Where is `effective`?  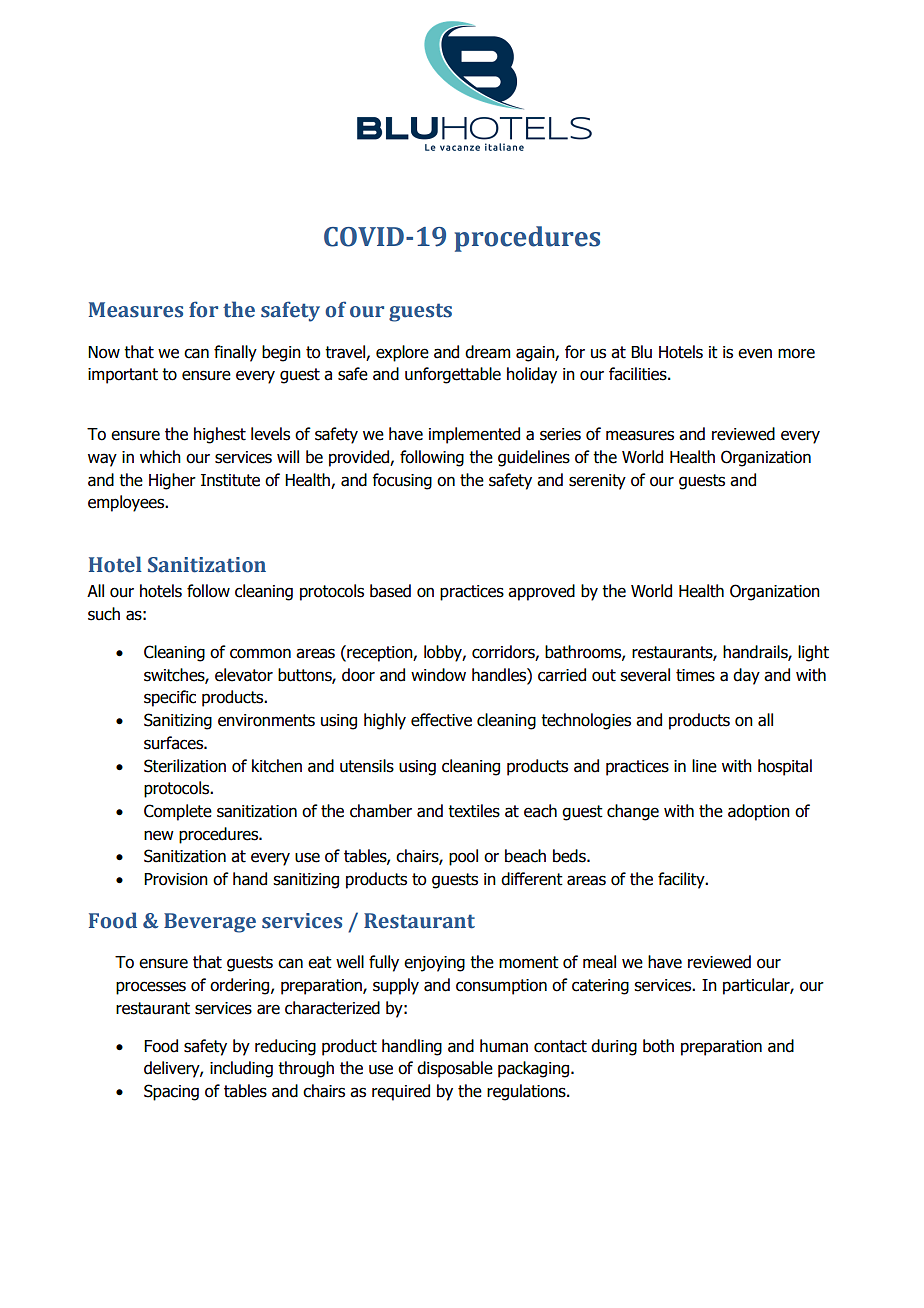
effective is located at coordinates (441, 720).
